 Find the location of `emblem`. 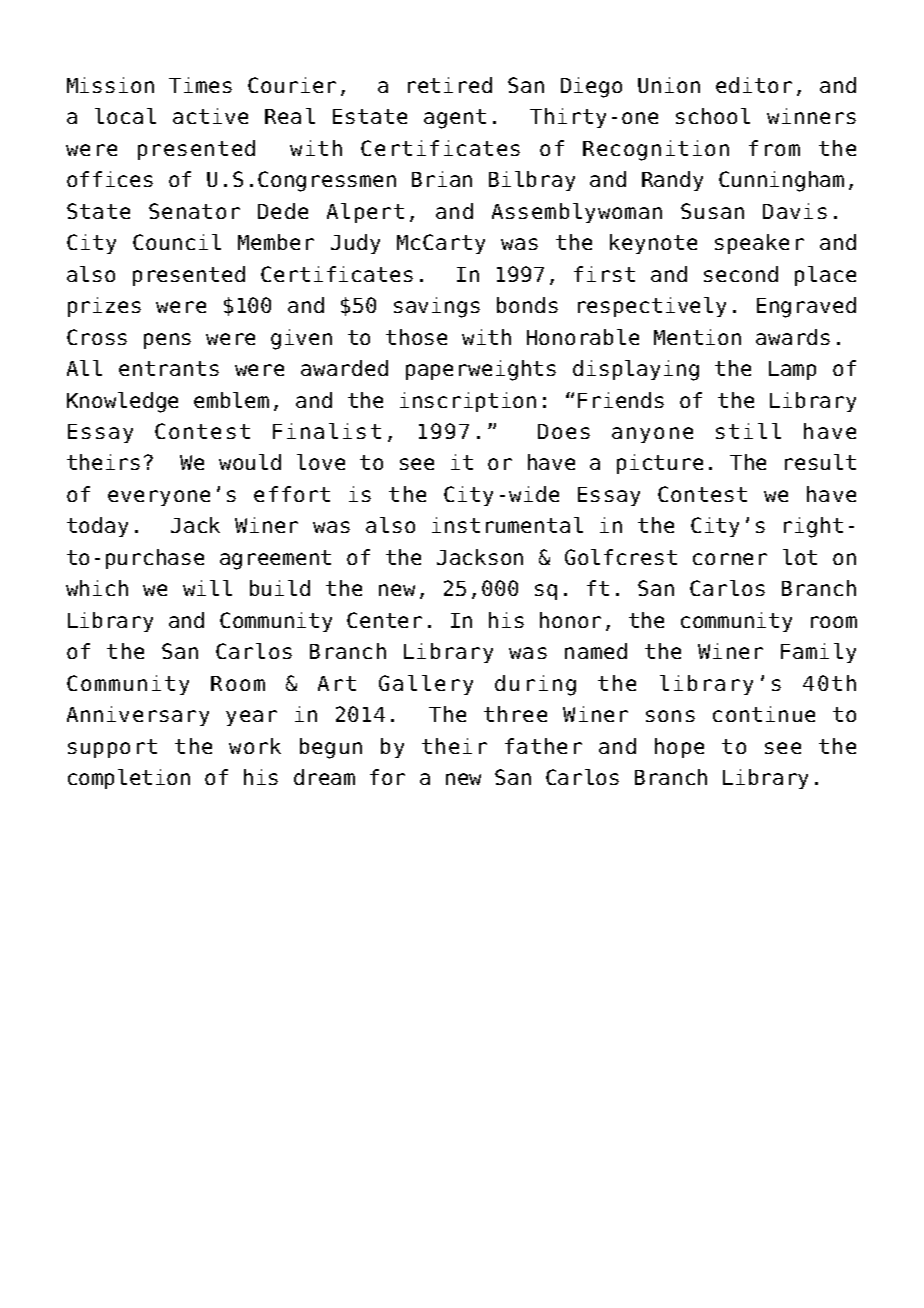

emblem is located at coordinates (231, 400).
